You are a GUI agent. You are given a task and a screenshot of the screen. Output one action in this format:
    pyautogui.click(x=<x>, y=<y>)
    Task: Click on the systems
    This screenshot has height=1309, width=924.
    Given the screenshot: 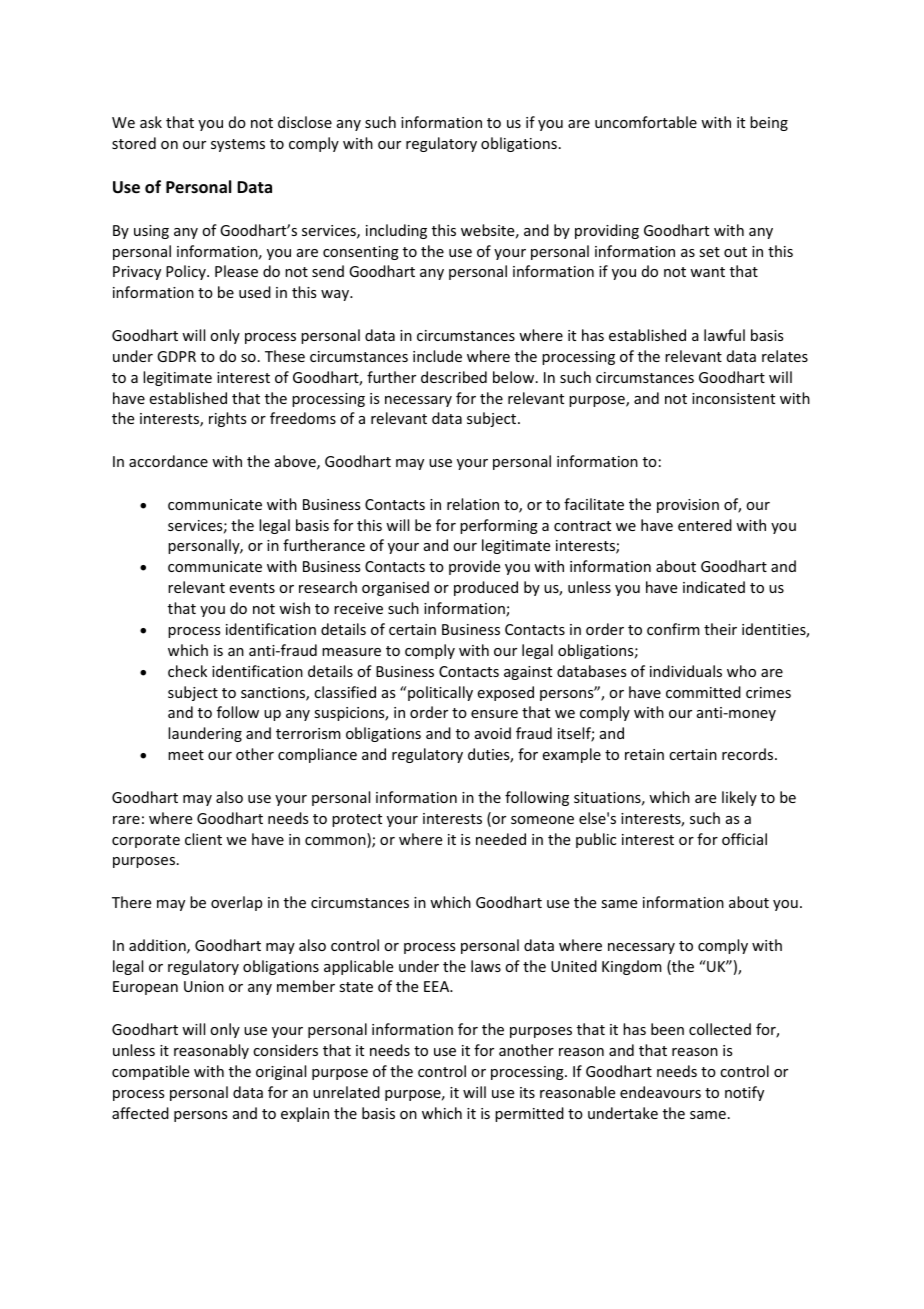 What is the action you would take?
    pyautogui.click(x=238, y=145)
